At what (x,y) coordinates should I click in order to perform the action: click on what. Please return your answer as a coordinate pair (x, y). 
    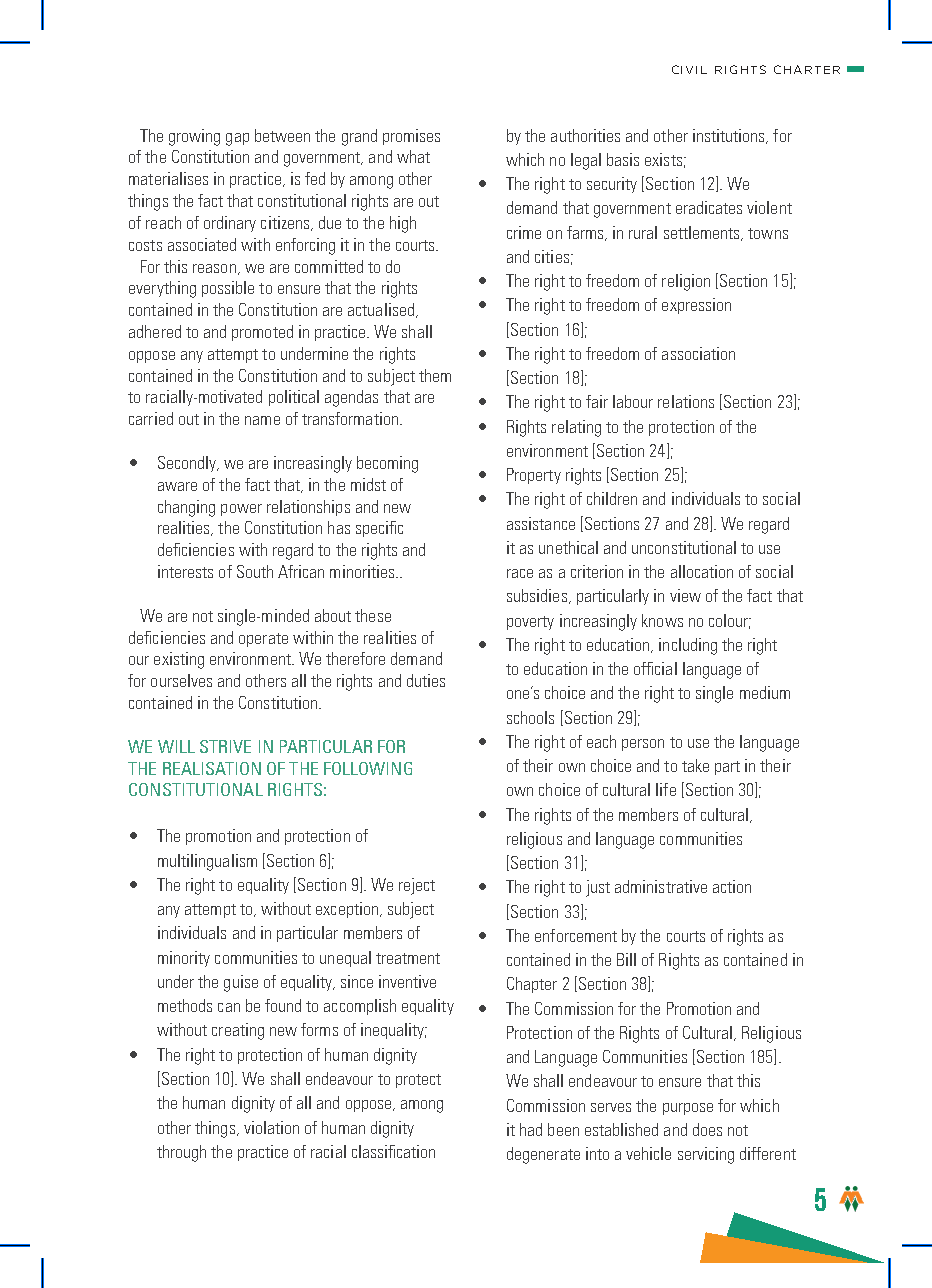
    Looking at the image, I should click on (413, 156).
